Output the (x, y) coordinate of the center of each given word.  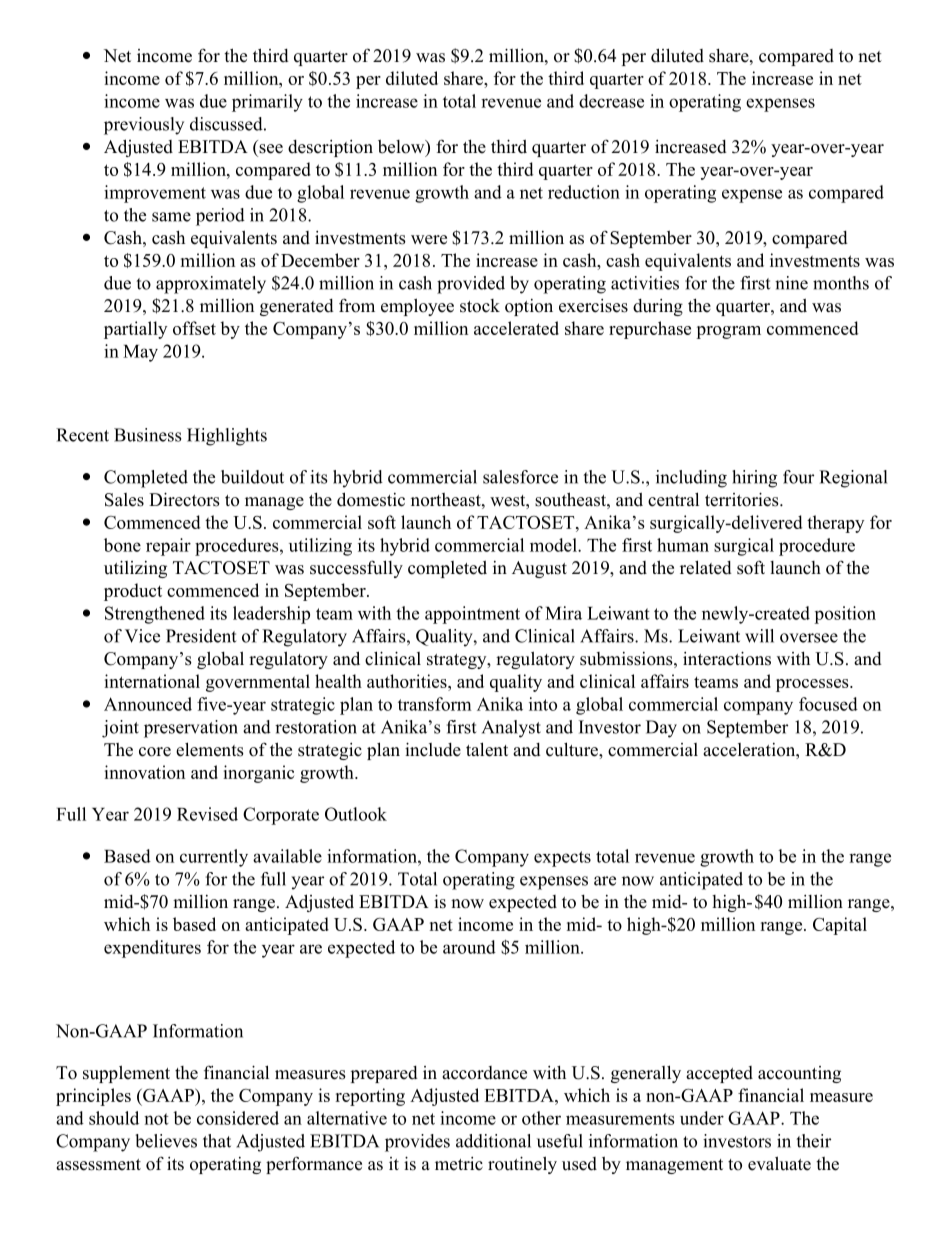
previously (144, 126)
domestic (371, 499)
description (330, 148)
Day (661, 729)
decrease (611, 101)
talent (487, 749)
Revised (207, 814)
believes (166, 1141)
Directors (184, 499)
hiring (754, 479)
